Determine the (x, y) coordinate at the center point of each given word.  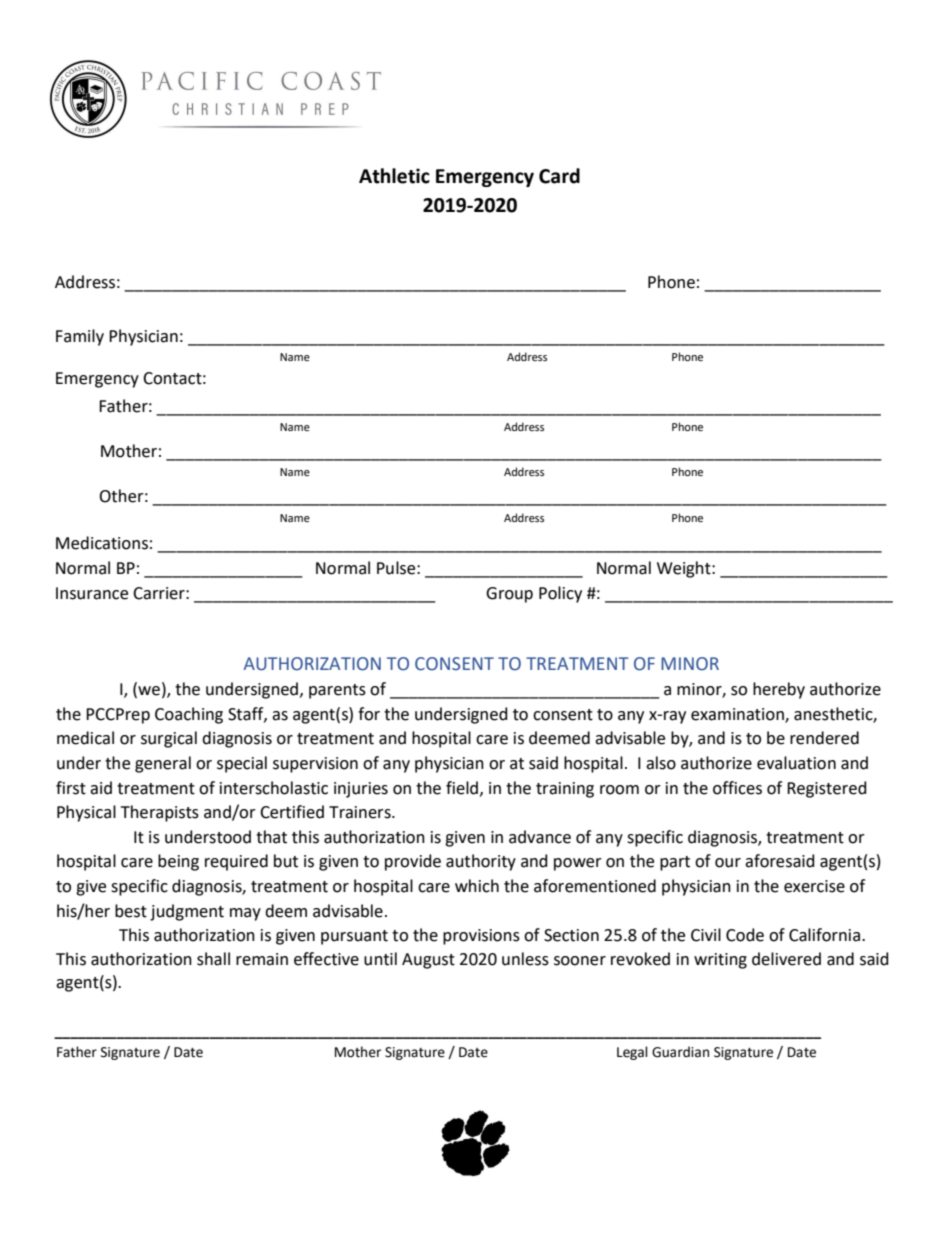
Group (509, 595)
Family (80, 337)
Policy (560, 594)
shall (213, 959)
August (428, 961)
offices (737, 788)
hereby (779, 690)
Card (559, 176)
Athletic (394, 176)
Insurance (92, 593)
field (463, 788)
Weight (685, 569)
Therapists (160, 813)
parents (337, 691)
